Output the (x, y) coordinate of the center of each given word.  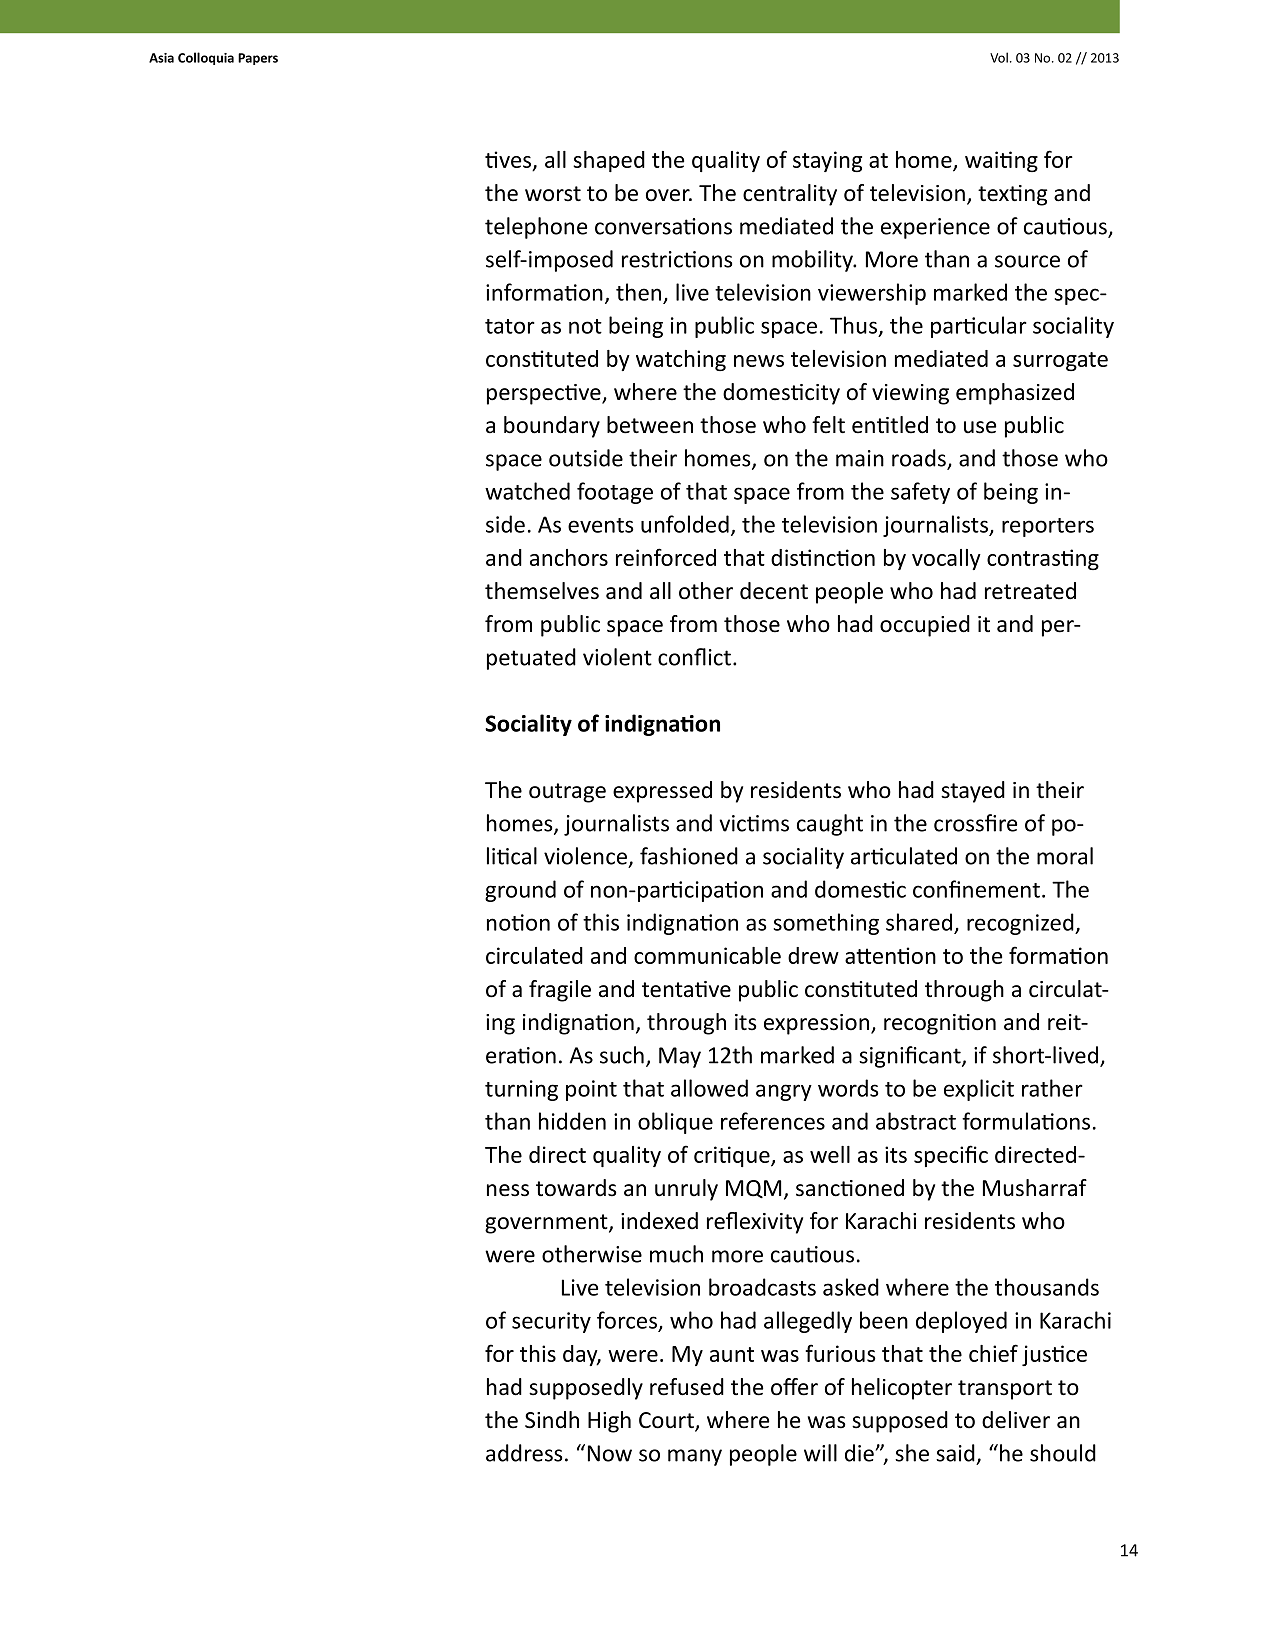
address (524, 1453)
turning (521, 1090)
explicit (979, 1090)
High (609, 1422)
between (650, 425)
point (591, 1090)
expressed (662, 792)
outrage (567, 793)
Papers (258, 59)
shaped (609, 161)
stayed (973, 792)
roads (920, 459)
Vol (999, 57)
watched (527, 491)
